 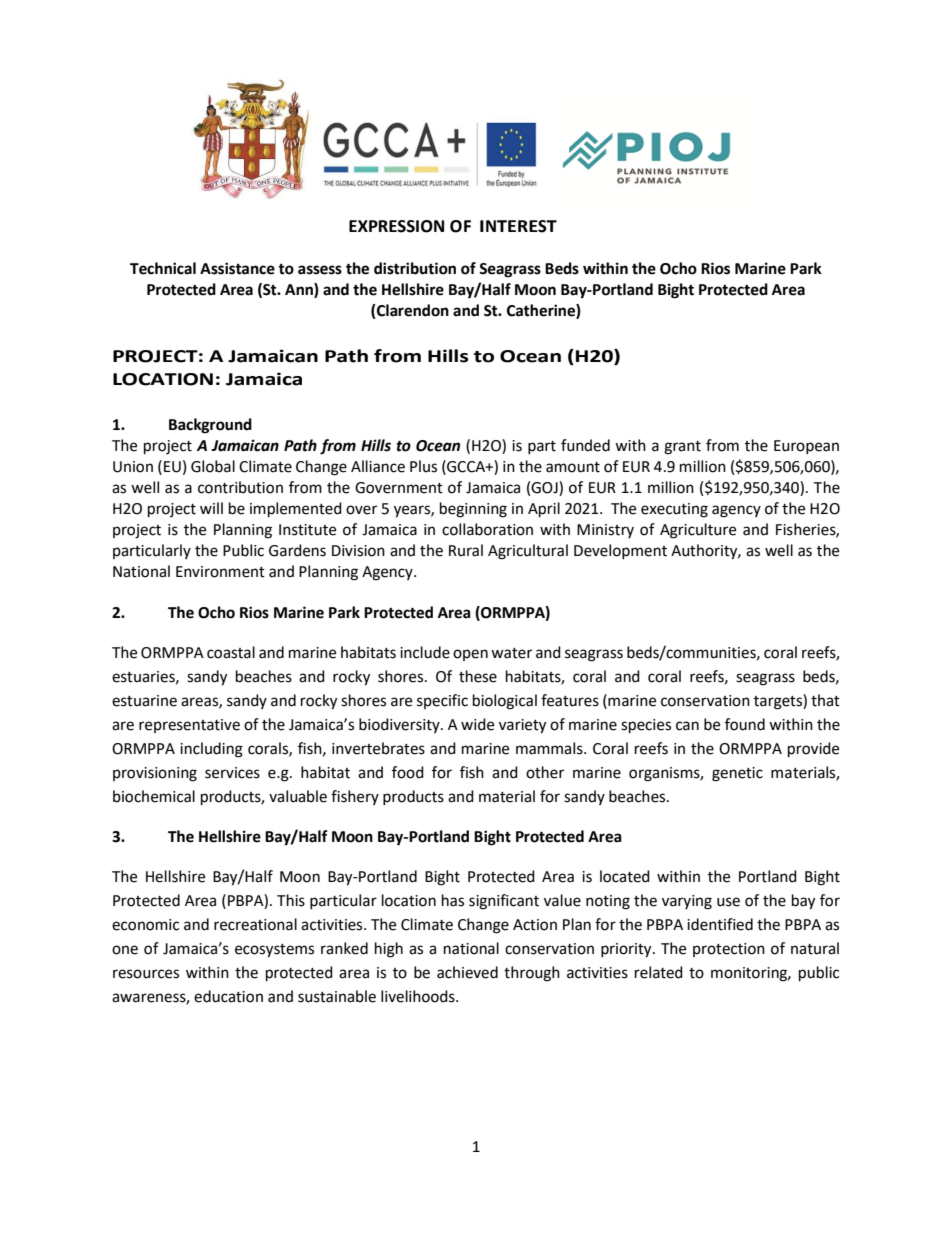 I want to click on open, so click(x=470, y=655).
